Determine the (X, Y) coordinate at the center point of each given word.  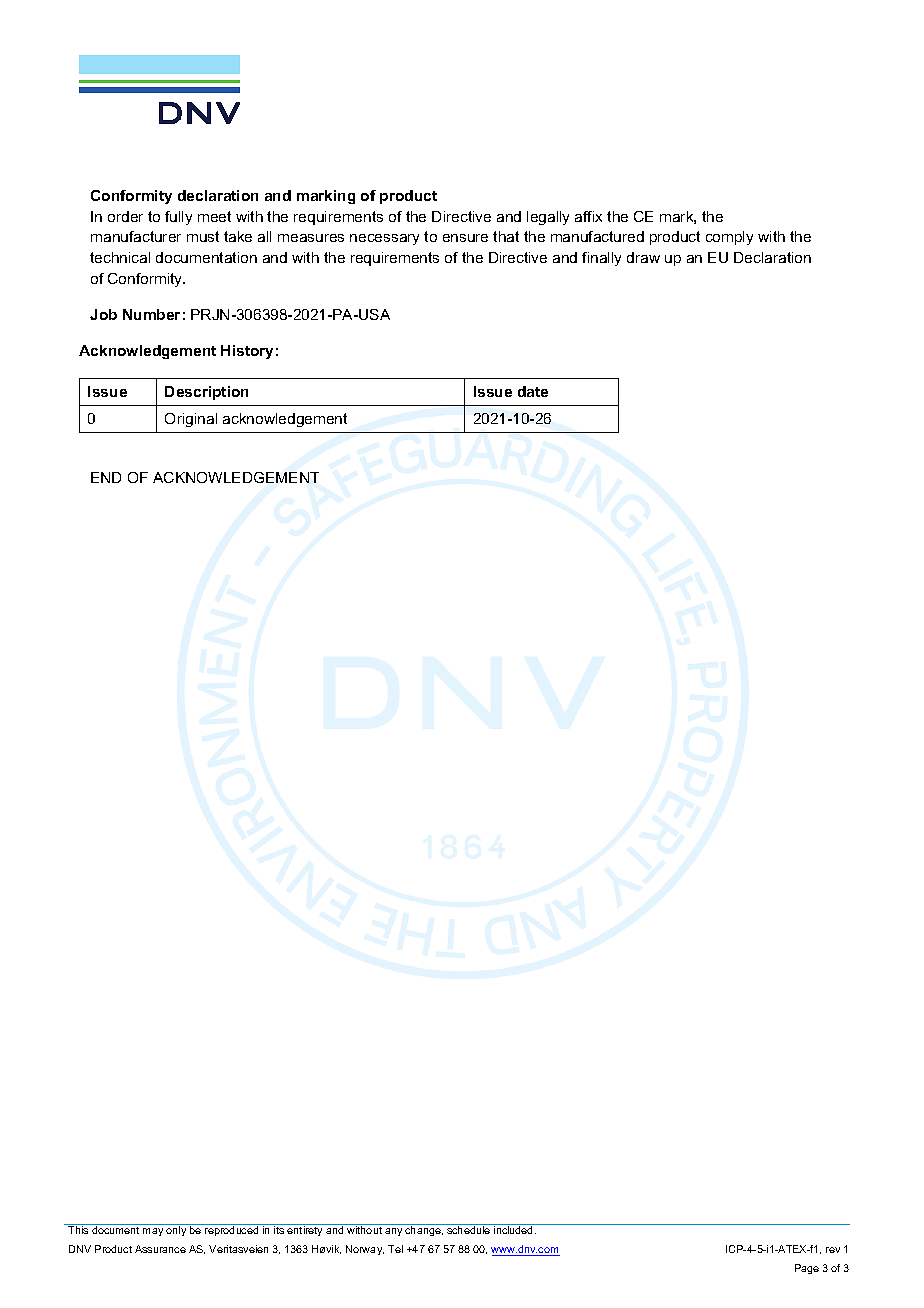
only (176, 1231)
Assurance (160, 1249)
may (153, 1232)
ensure (465, 238)
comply (729, 238)
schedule (468, 1230)
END (106, 477)
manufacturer (136, 236)
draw (643, 257)
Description (206, 393)
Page (807, 1269)
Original (191, 420)
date (533, 391)
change (424, 1231)
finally (601, 259)
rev (833, 1250)
